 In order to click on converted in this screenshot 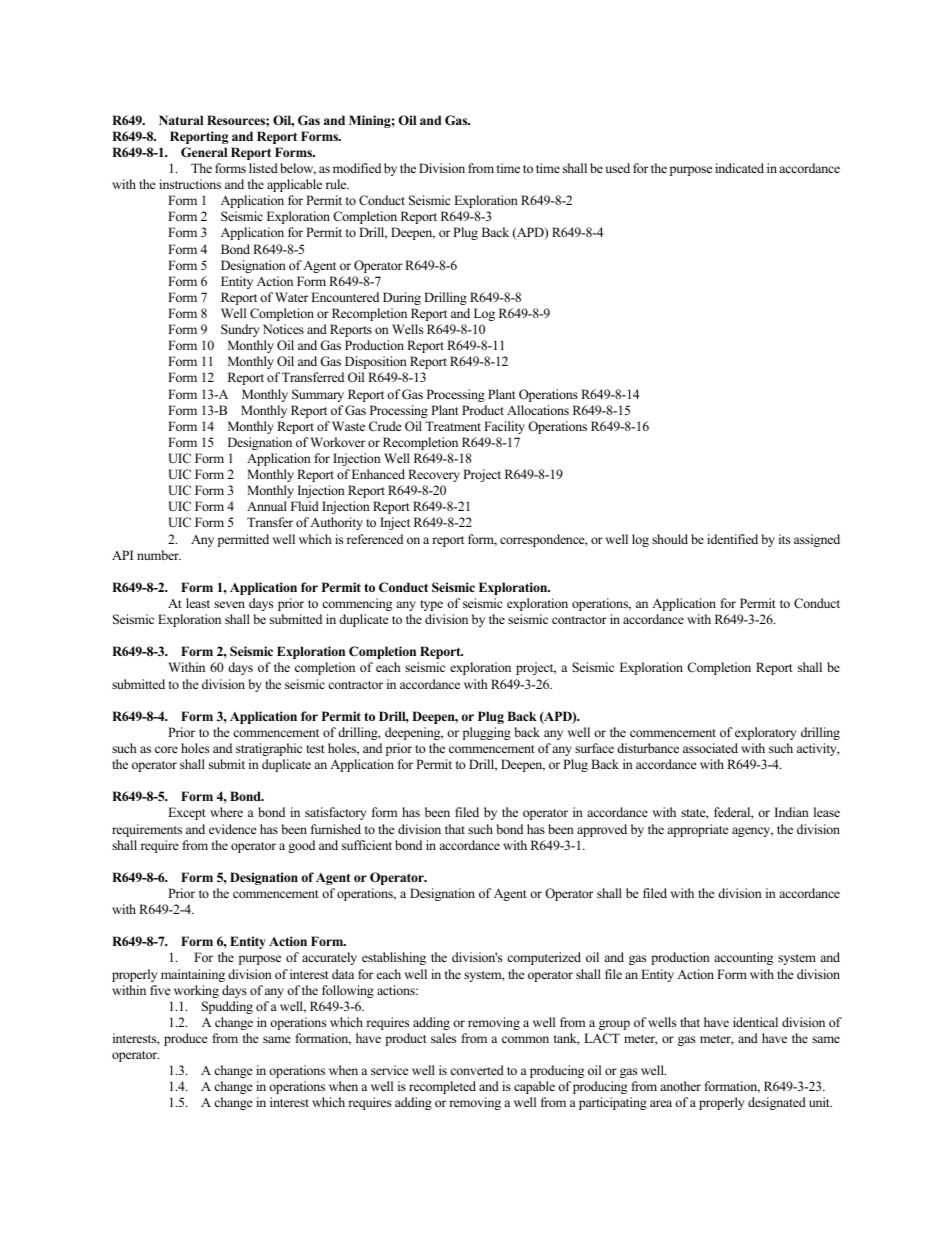, I will do `click(477, 1070)`.
